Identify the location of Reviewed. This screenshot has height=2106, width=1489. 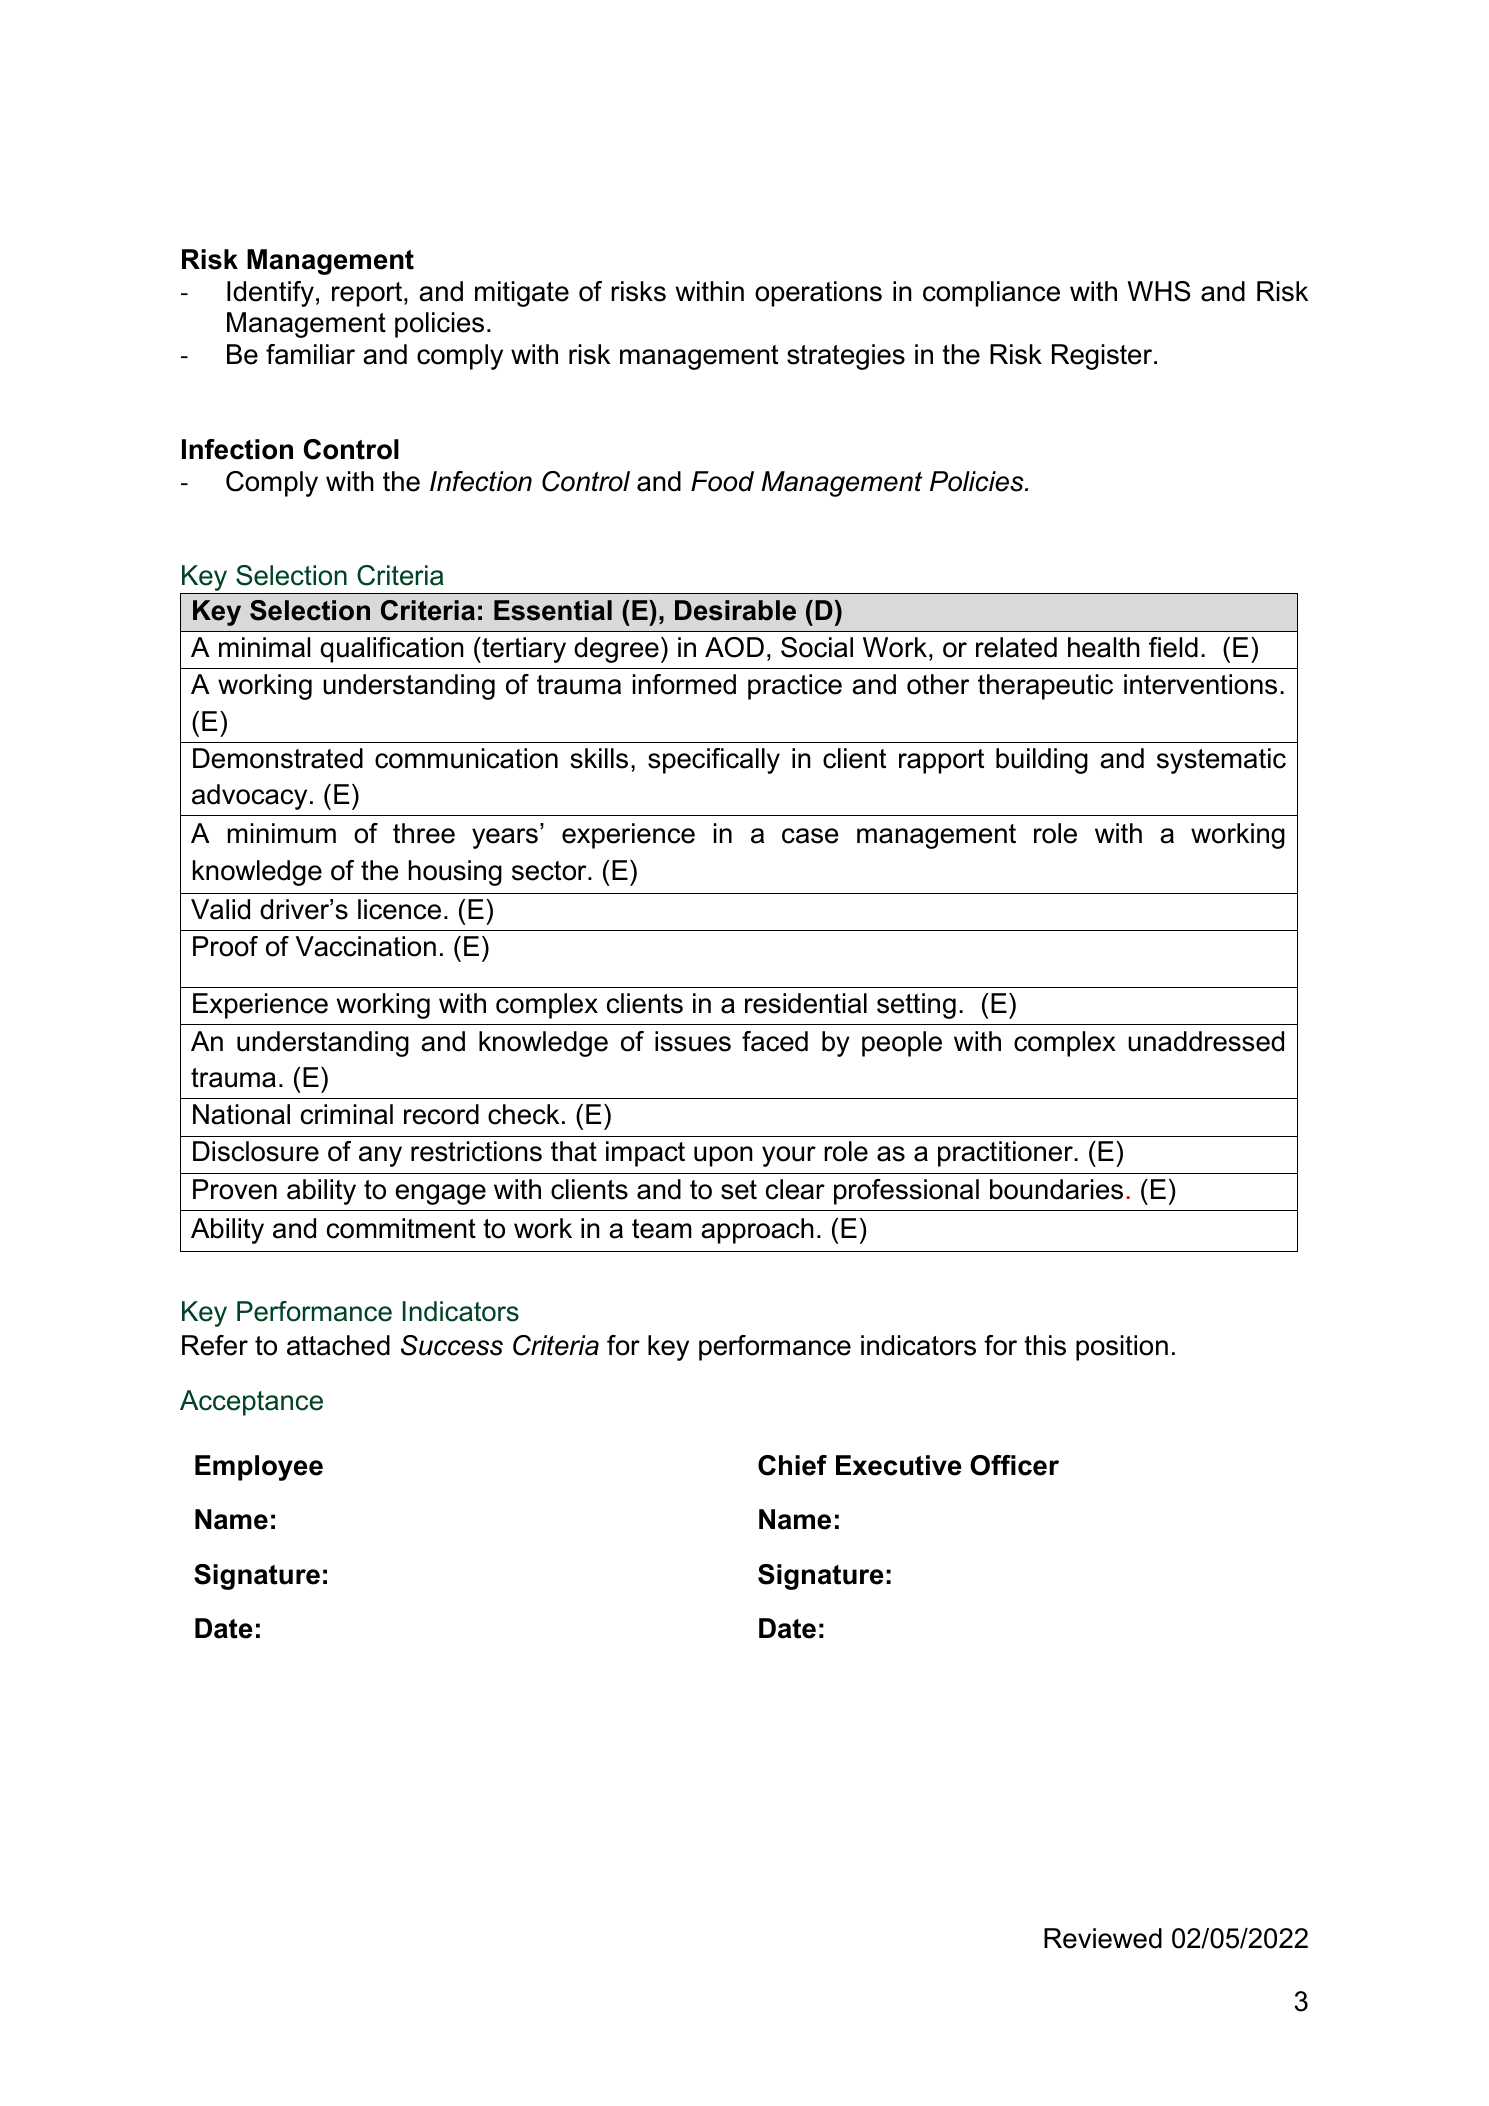
(1103, 1938).
